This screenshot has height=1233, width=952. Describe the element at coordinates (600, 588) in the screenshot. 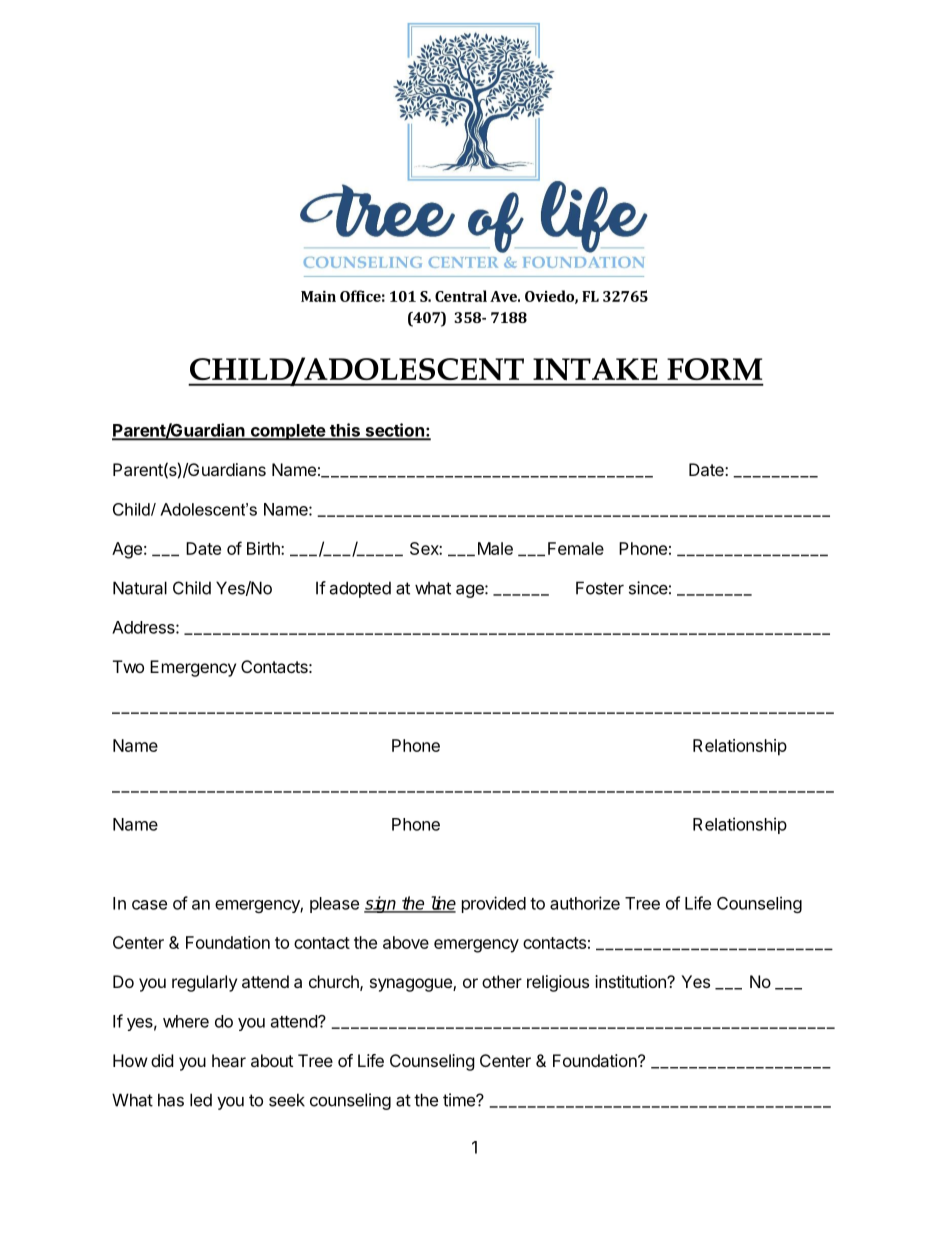

I see `Foster` at that location.
